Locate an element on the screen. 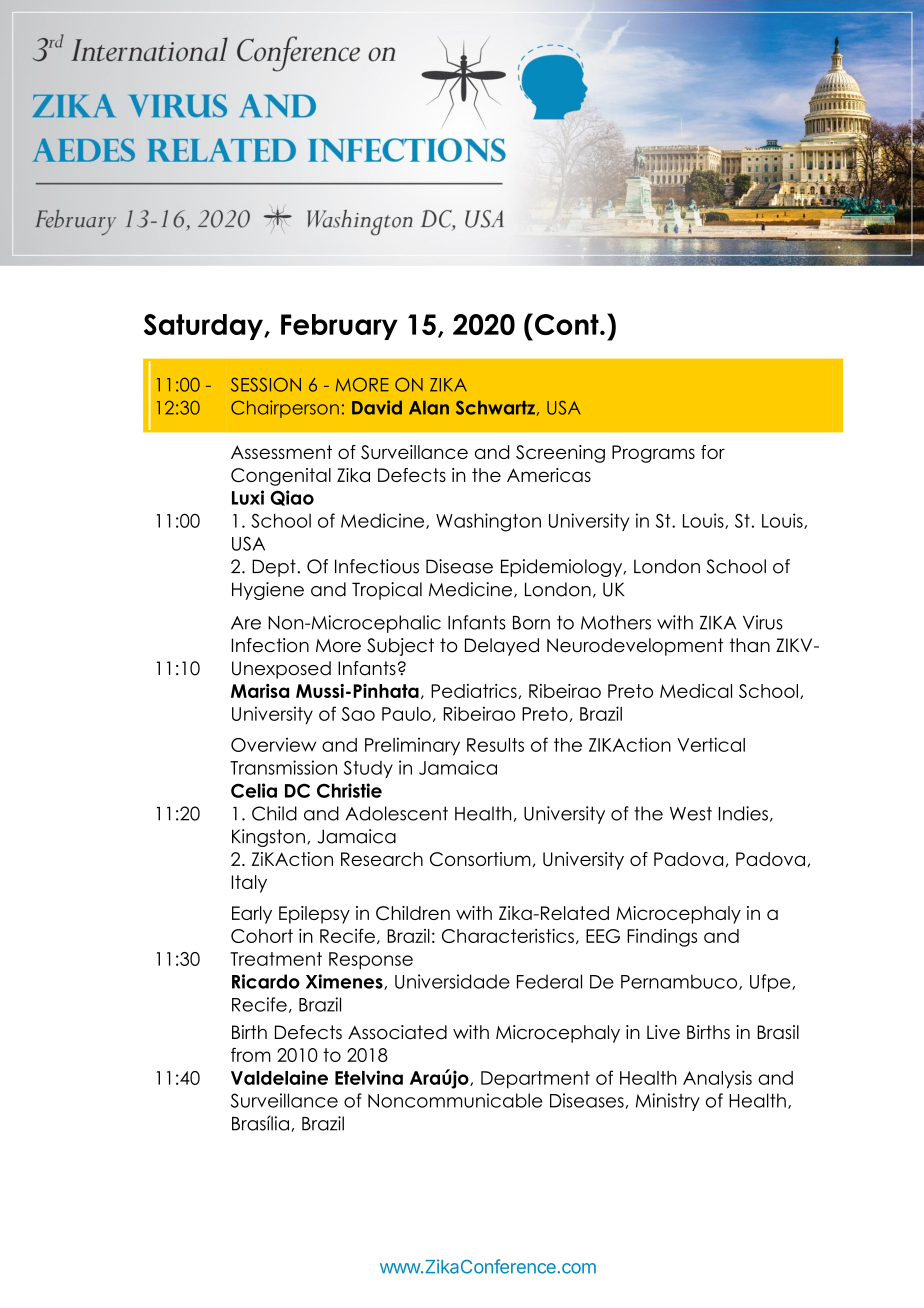  Marisa is located at coordinates (260, 691).
